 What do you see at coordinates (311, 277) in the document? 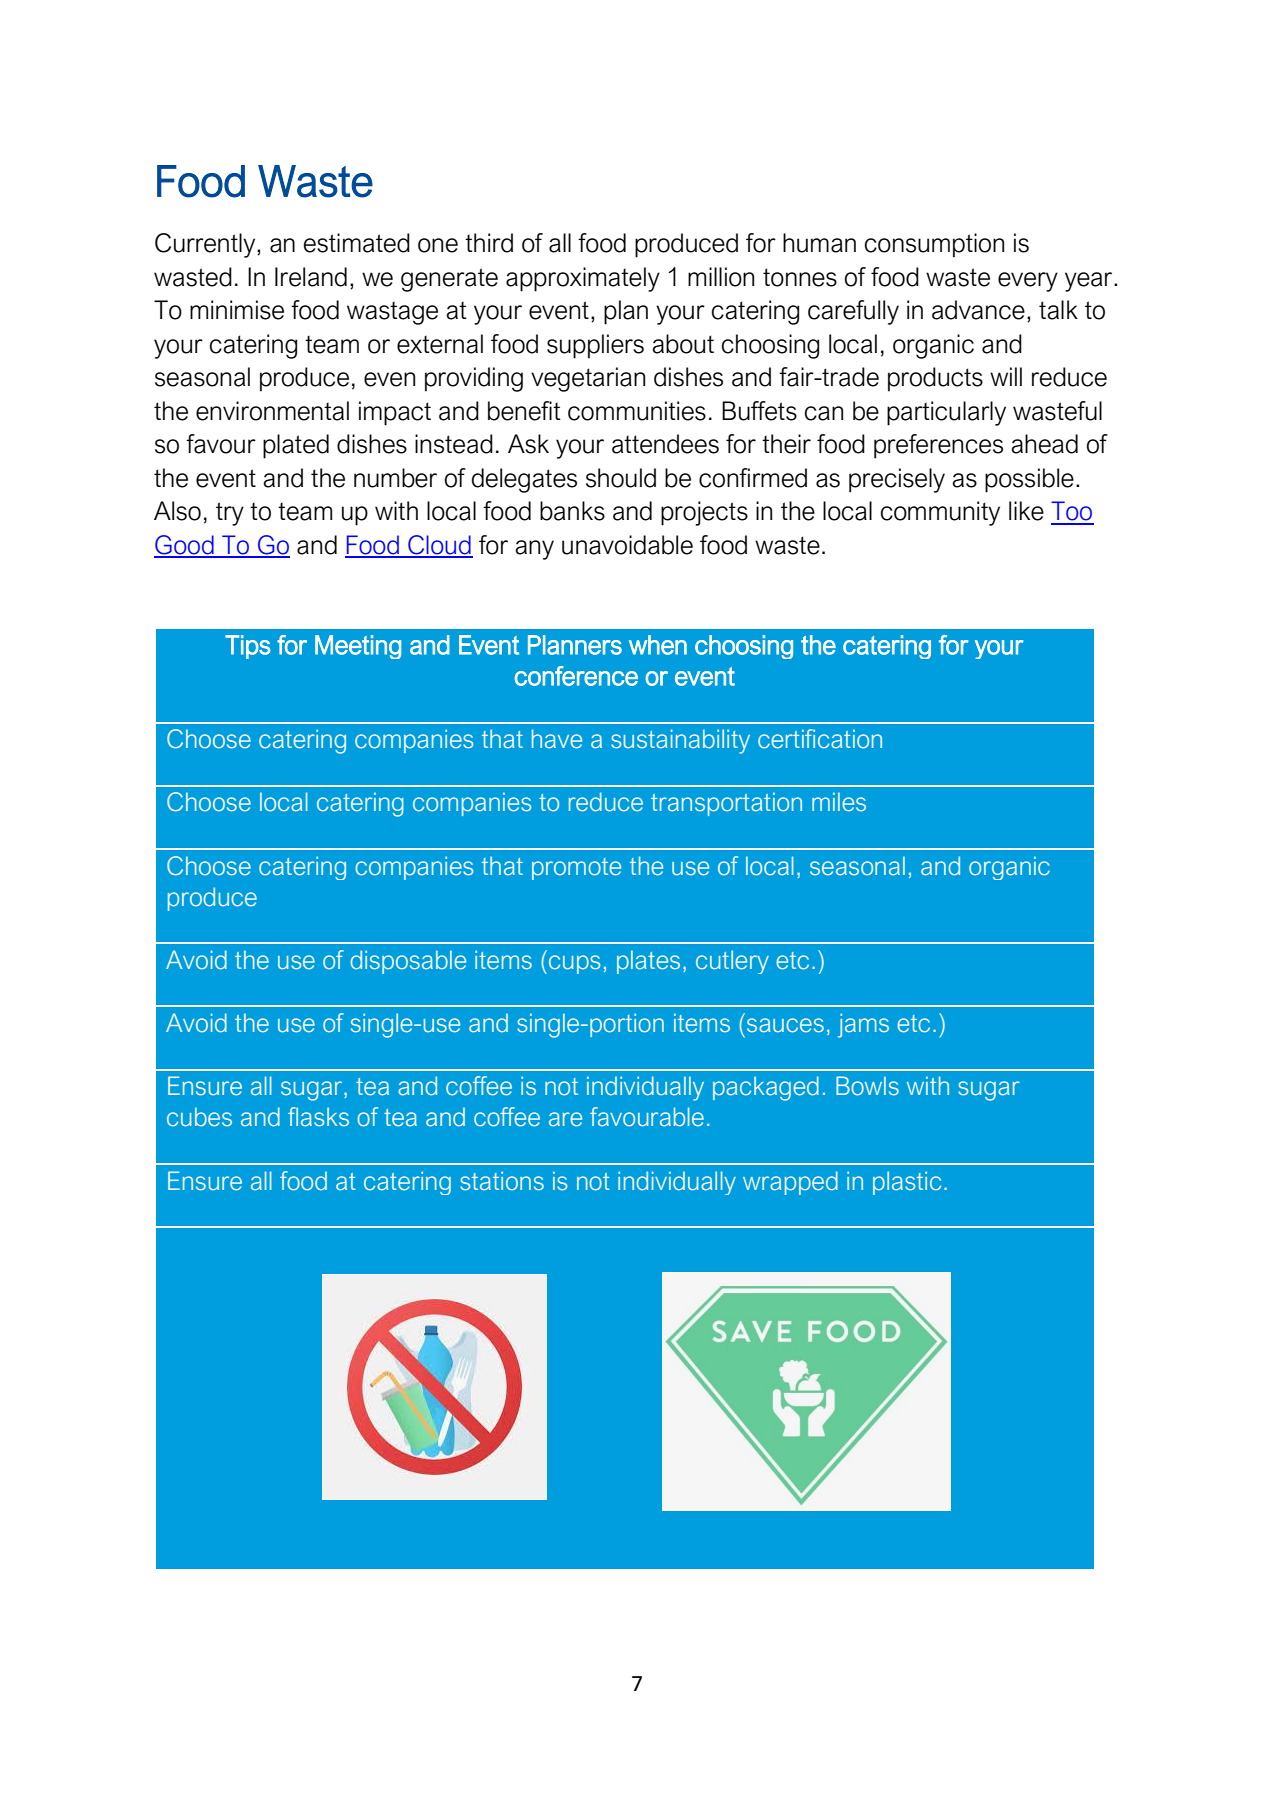
I see `Ireland` at bounding box center [311, 277].
